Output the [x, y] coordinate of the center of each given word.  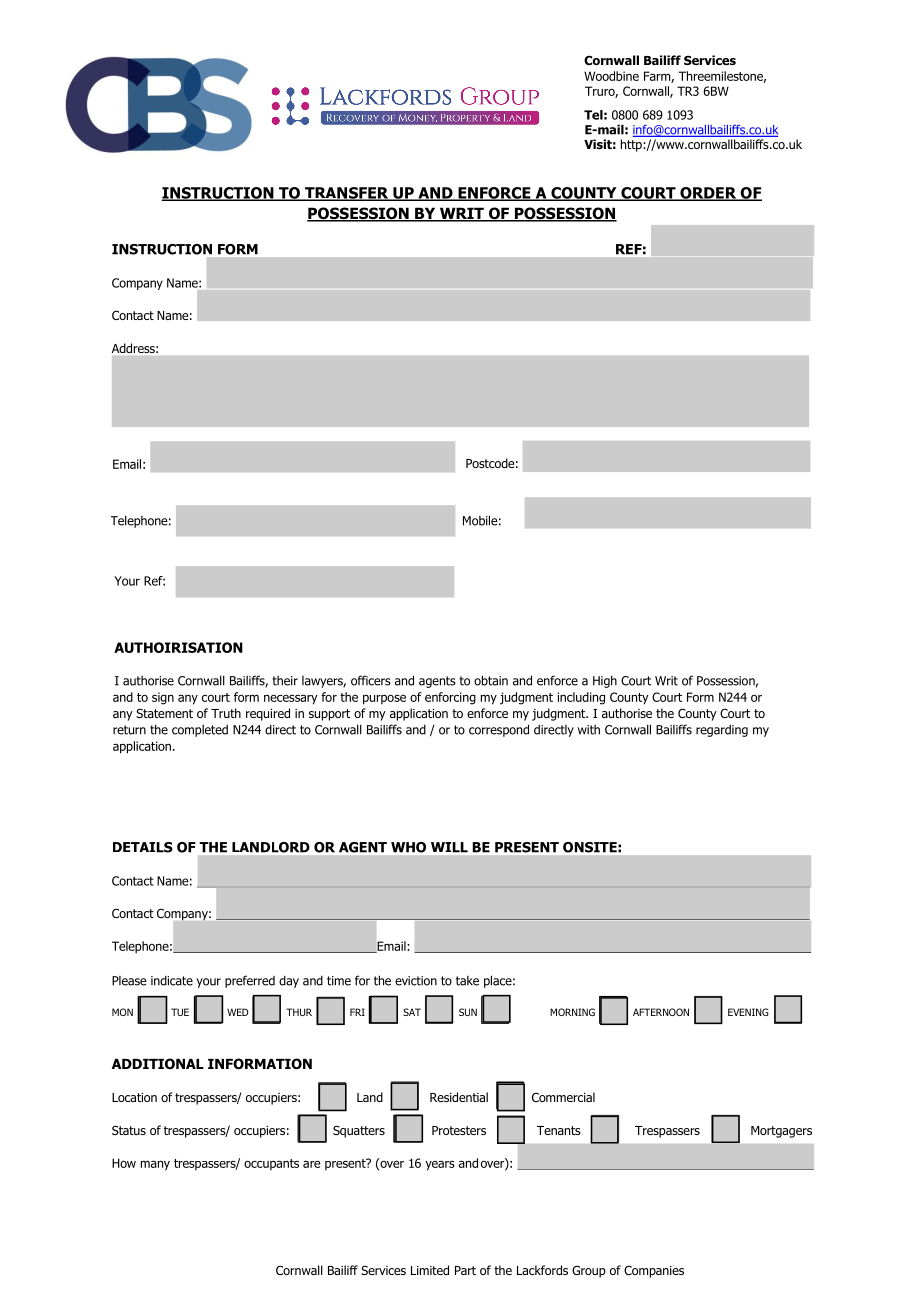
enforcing [450, 698]
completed [200, 731]
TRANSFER [346, 194]
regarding [722, 731]
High [605, 681]
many [155, 1165]
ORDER [708, 194]
